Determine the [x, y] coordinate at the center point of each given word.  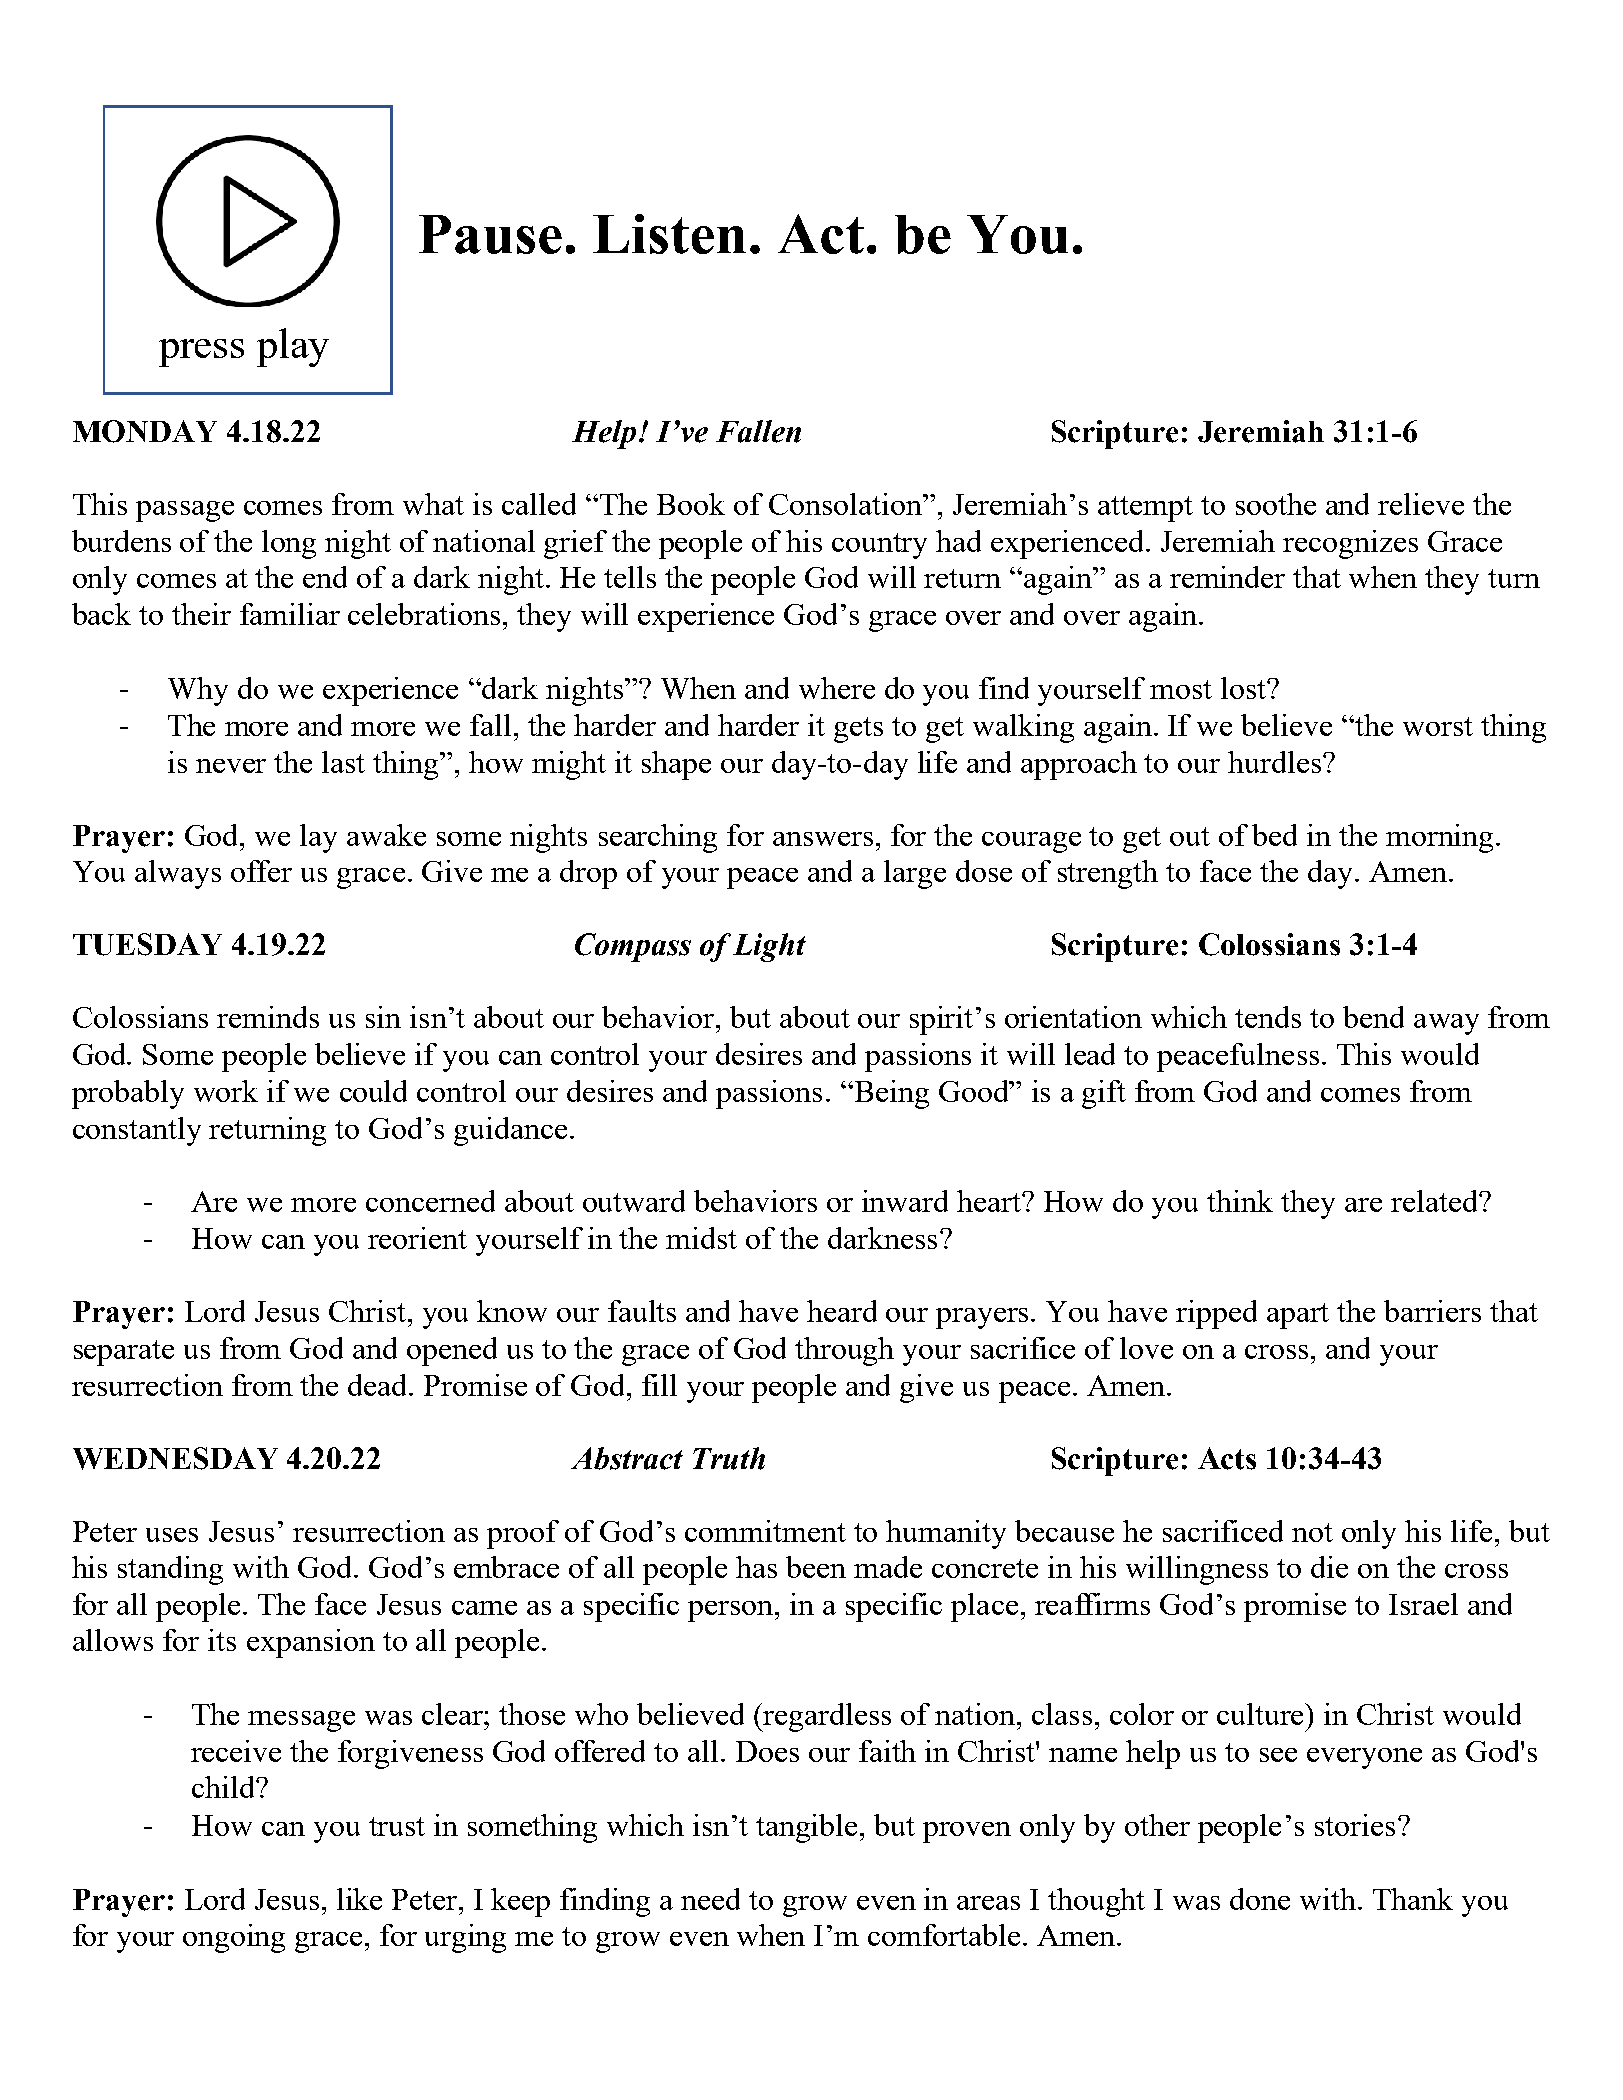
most [1181, 689]
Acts [1227, 1458]
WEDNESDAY [175, 1458]
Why [198, 691]
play [293, 347]
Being [890, 1094]
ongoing [234, 1938]
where [837, 688]
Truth [729, 1458]
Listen [669, 234]
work [226, 1091]
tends [1268, 1017]
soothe [1276, 504]
